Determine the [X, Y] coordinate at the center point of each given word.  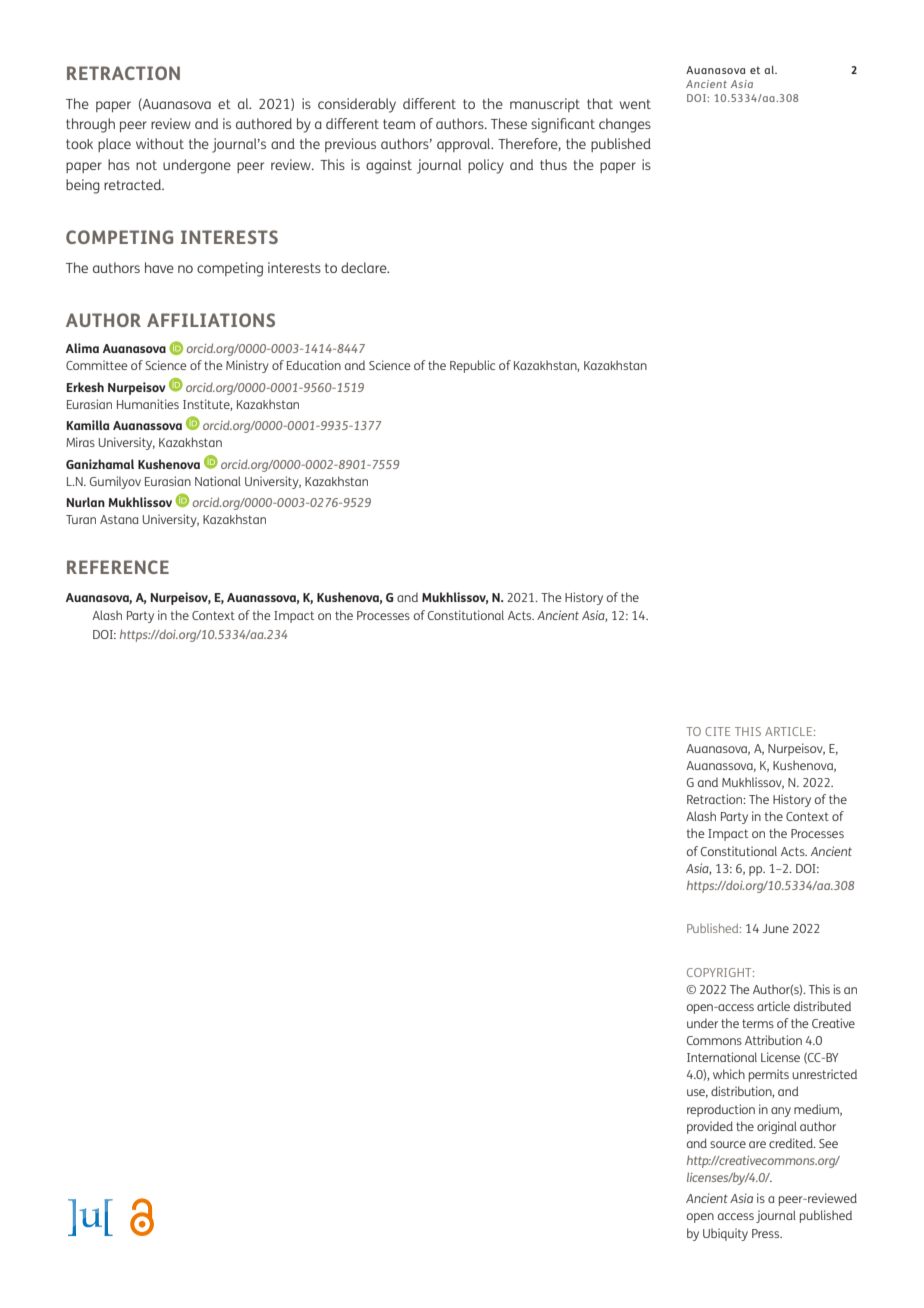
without [160, 143]
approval [465, 145]
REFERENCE [118, 567]
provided [710, 1127]
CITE [717, 731]
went [635, 104]
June [775, 928]
